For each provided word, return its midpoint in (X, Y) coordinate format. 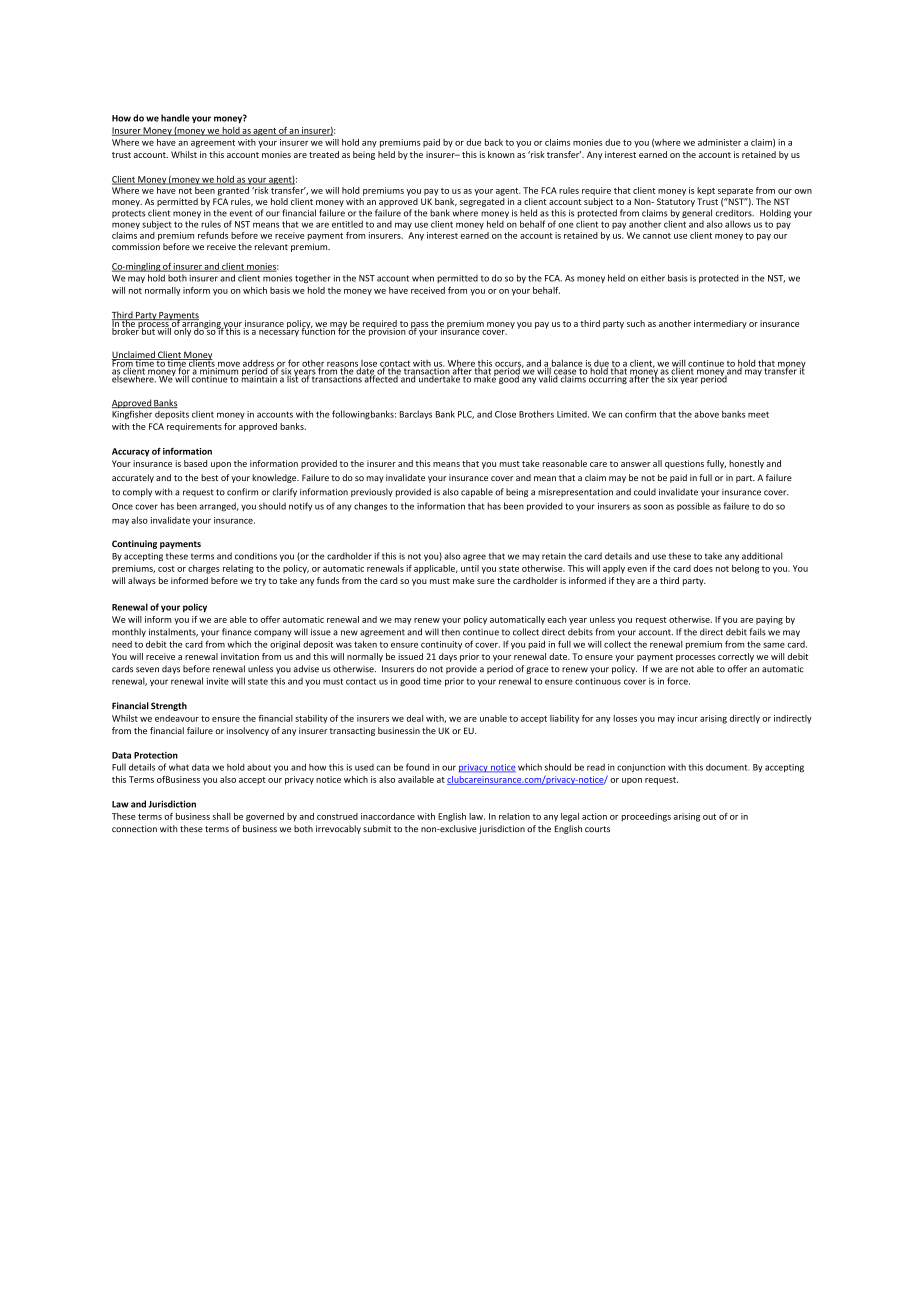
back (494, 142)
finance (237, 632)
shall (222, 816)
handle (175, 118)
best (209, 477)
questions (684, 464)
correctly (736, 657)
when (423, 278)
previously (372, 492)
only (182, 331)
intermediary (720, 324)
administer (719, 142)
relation (514, 816)
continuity (441, 645)
